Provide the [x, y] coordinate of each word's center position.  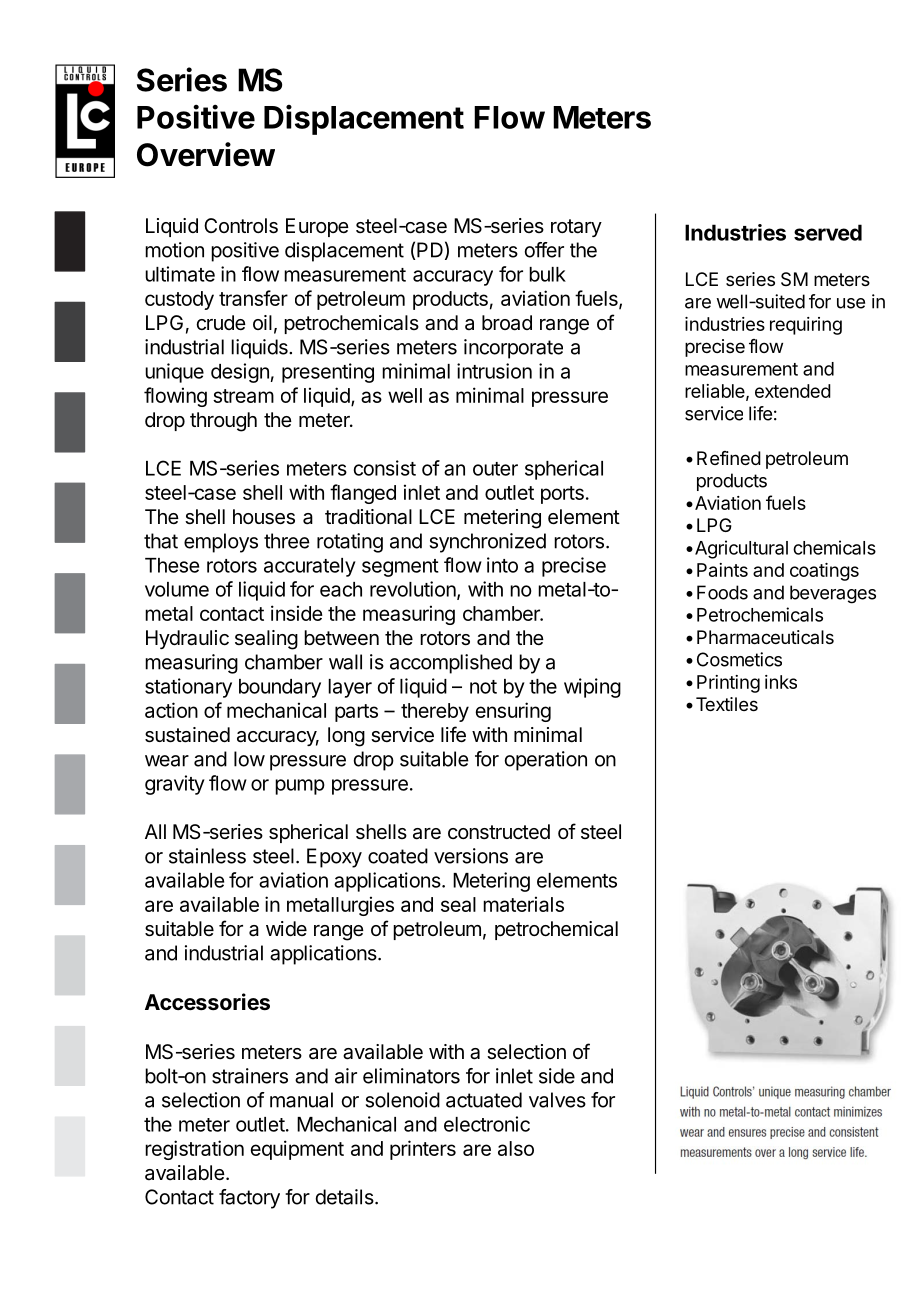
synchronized [488, 543]
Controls [241, 226]
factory [249, 1199]
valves [557, 1100]
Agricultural [741, 549]
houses [264, 517]
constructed [499, 832]
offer [544, 250]
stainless [207, 856]
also [516, 1148]
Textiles [727, 704]
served [828, 232]
